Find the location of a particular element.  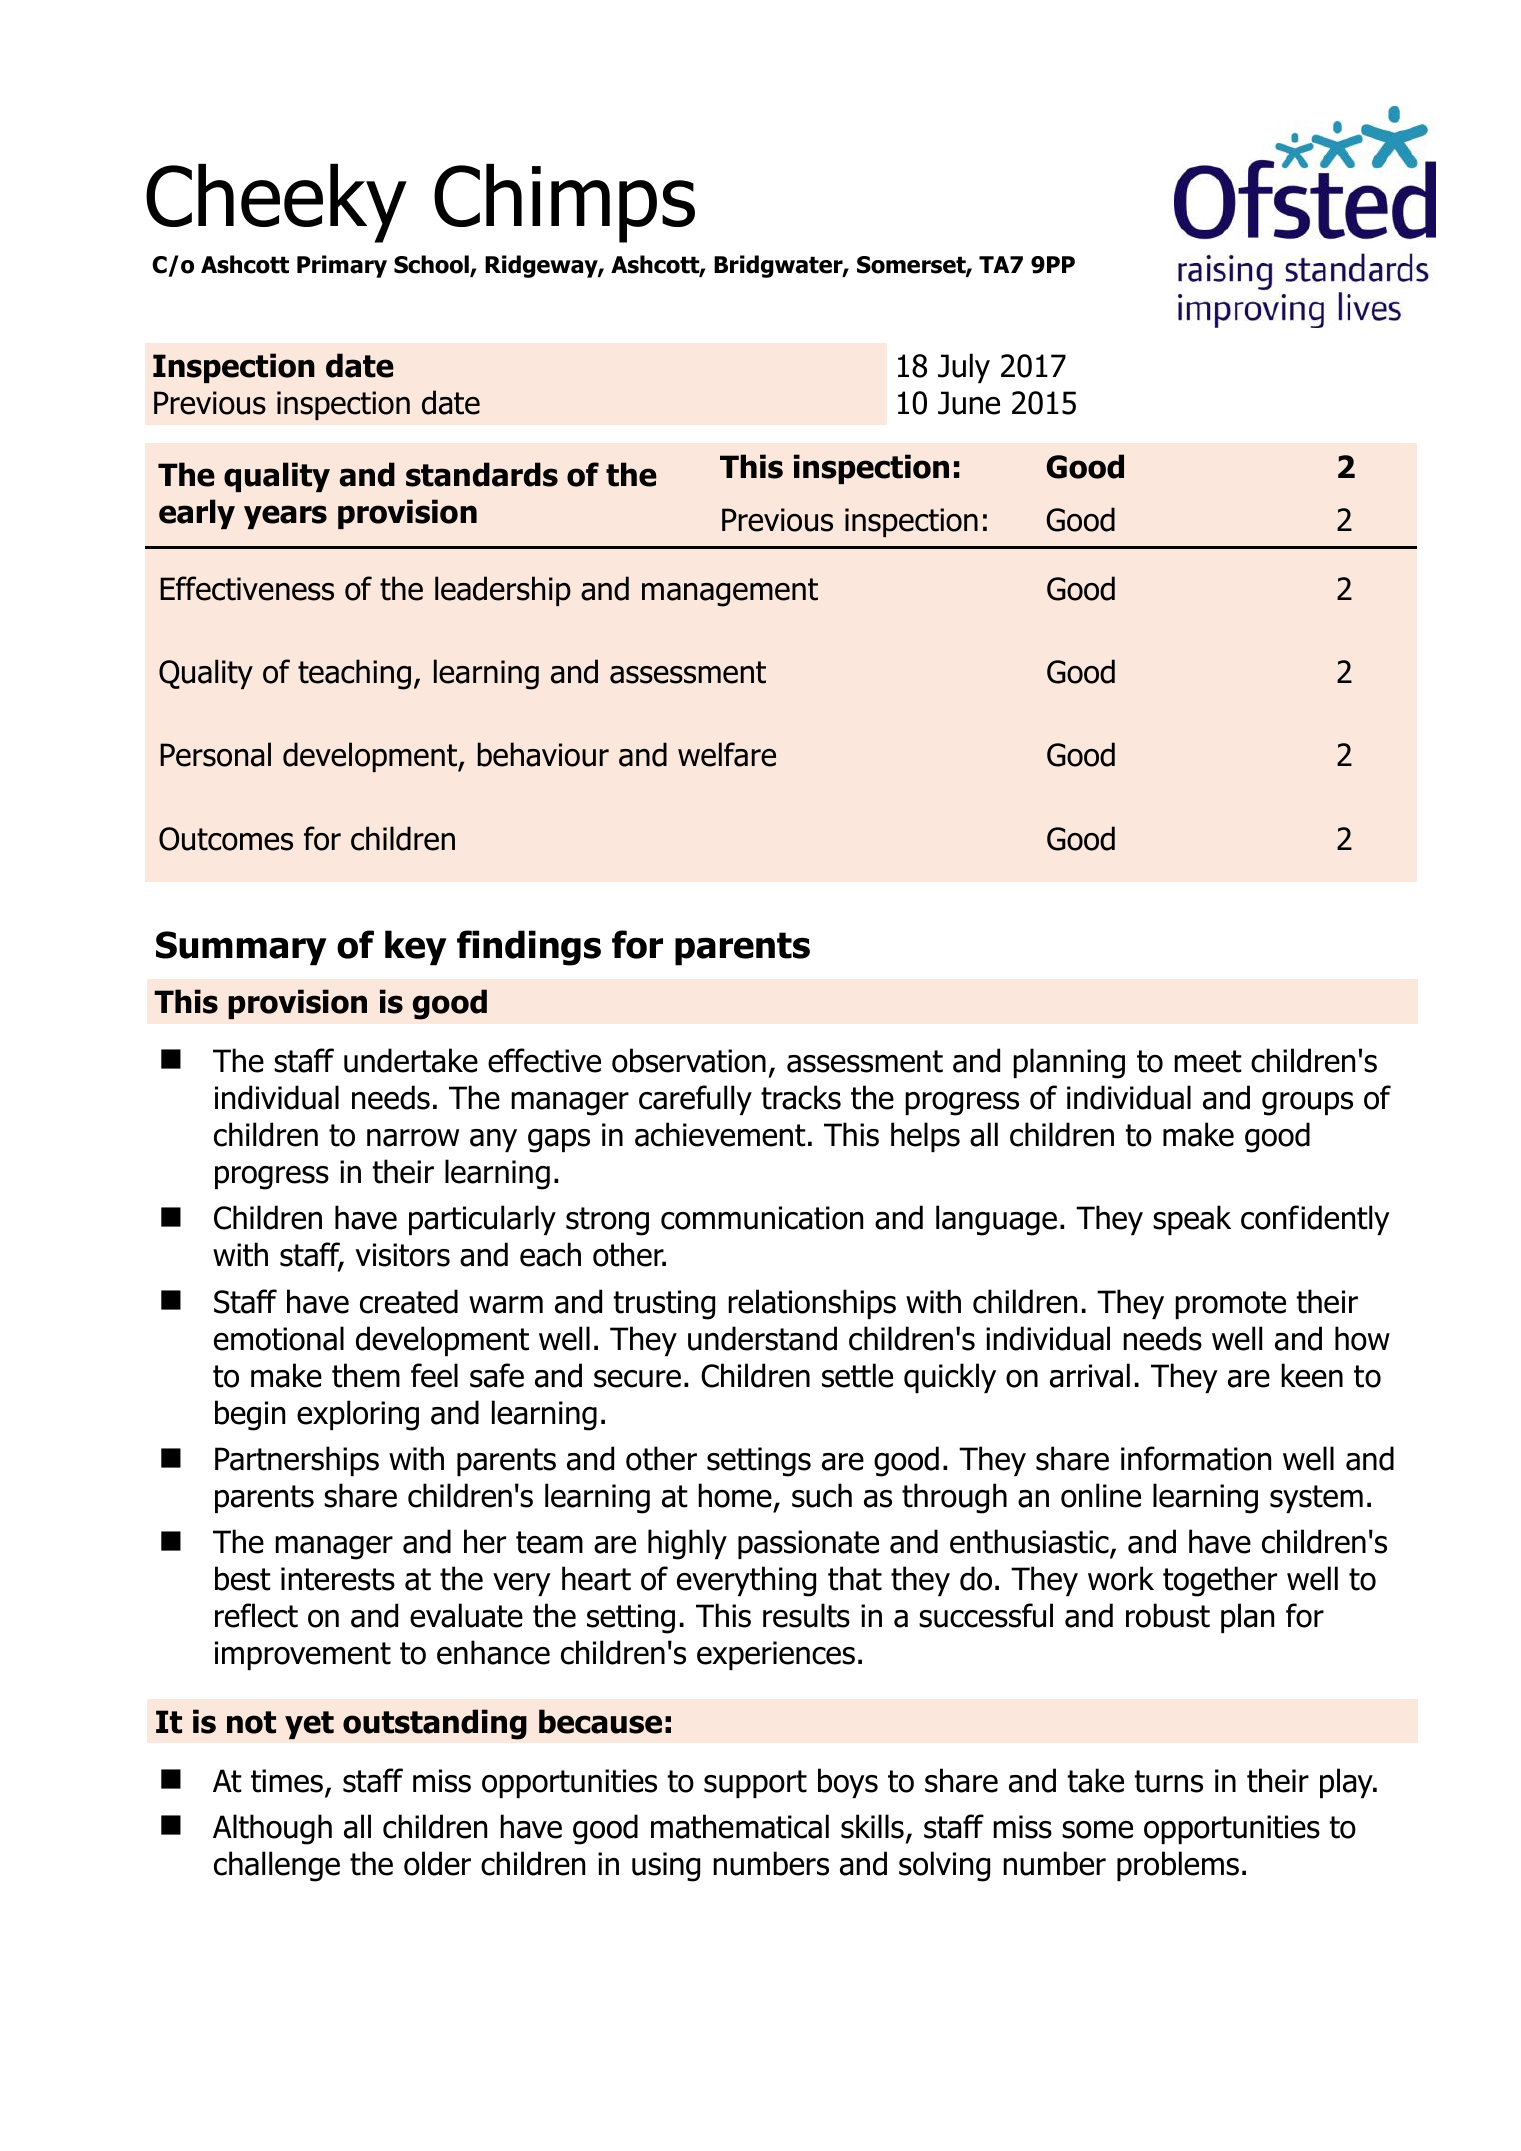

Personal is located at coordinates (215, 754).
